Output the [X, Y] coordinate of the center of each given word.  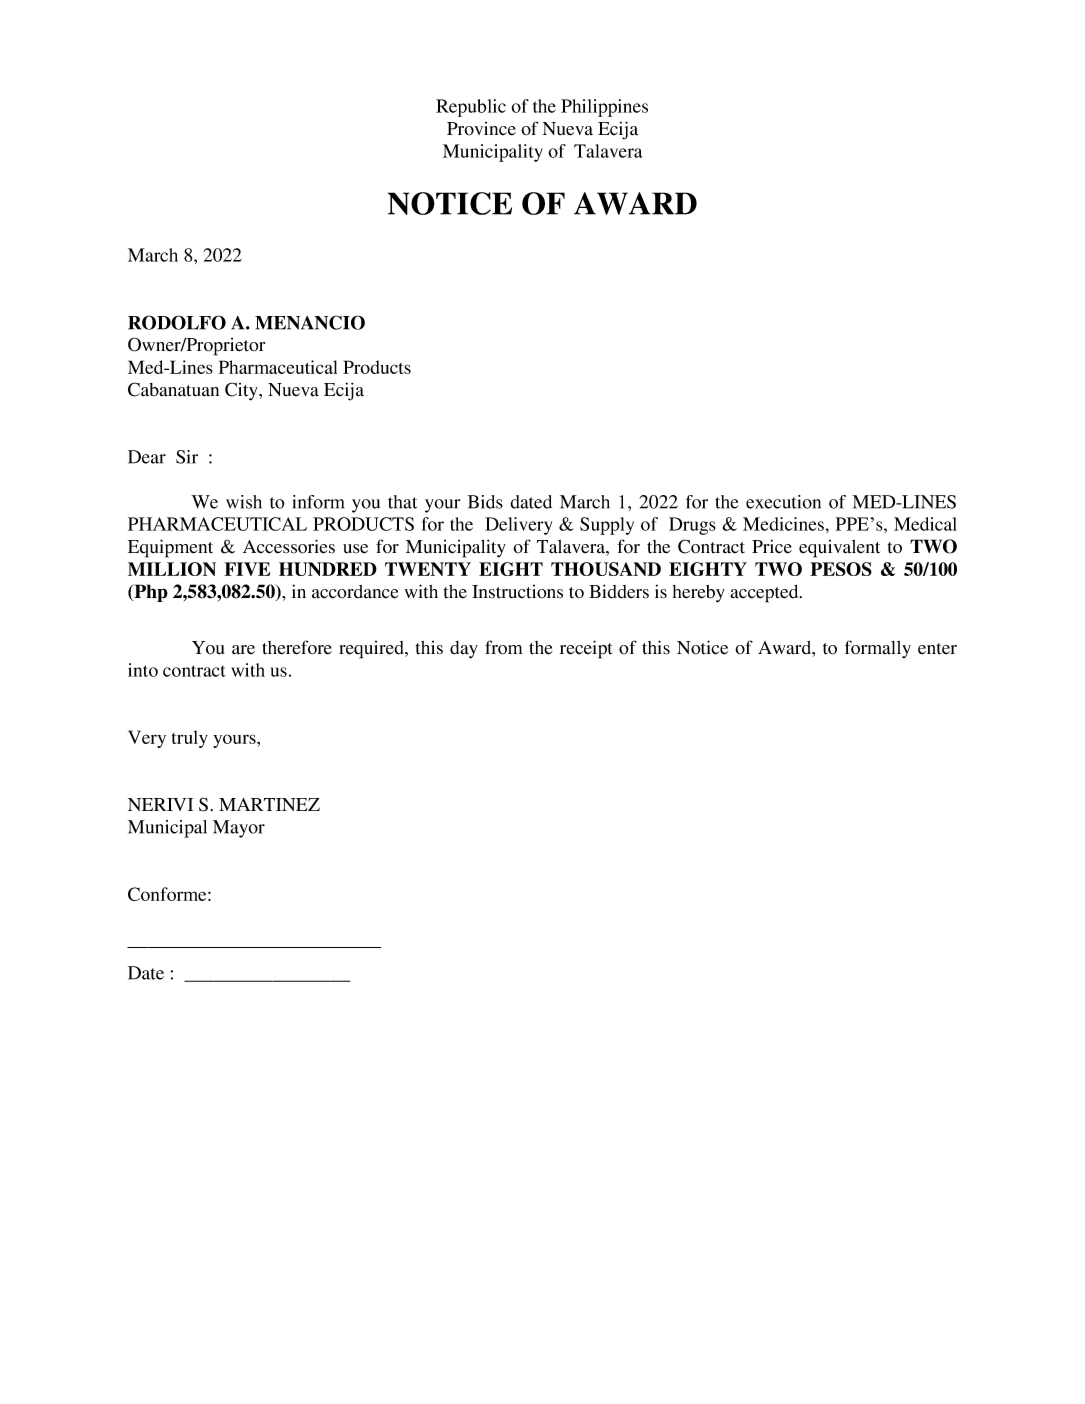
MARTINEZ [269, 804]
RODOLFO [177, 322]
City [242, 391]
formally [878, 649]
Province [481, 129]
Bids [485, 502]
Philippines [604, 108]
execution [783, 502]
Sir [187, 457]
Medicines [783, 524]
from [503, 647]
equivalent [839, 549]
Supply [607, 526]
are [243, 650]
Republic [471, 108]
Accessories [289, 546]
